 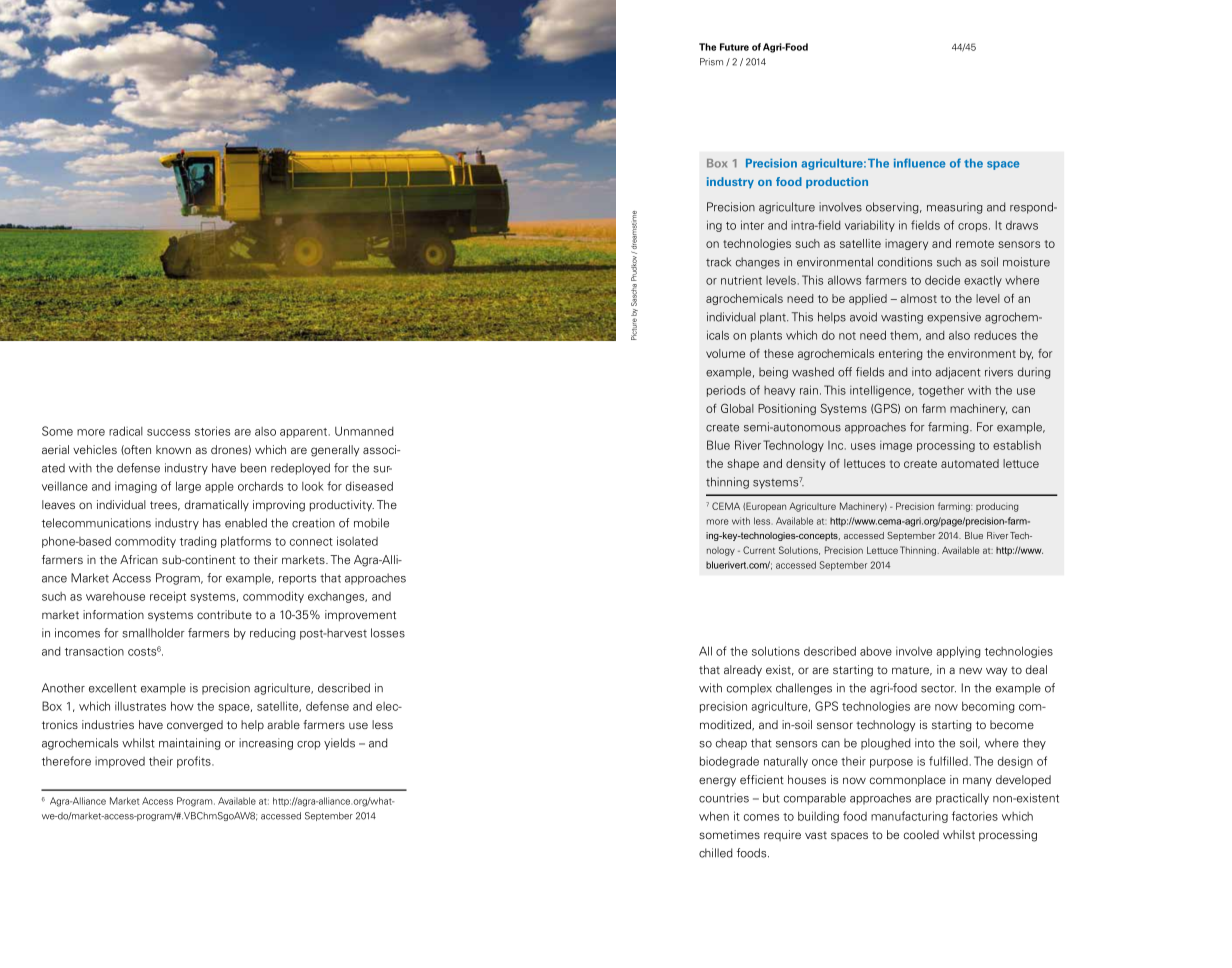 What do you see at coordinates (958, 373) in the image?
I see `adjacent` at bounding box center [958, 373].
